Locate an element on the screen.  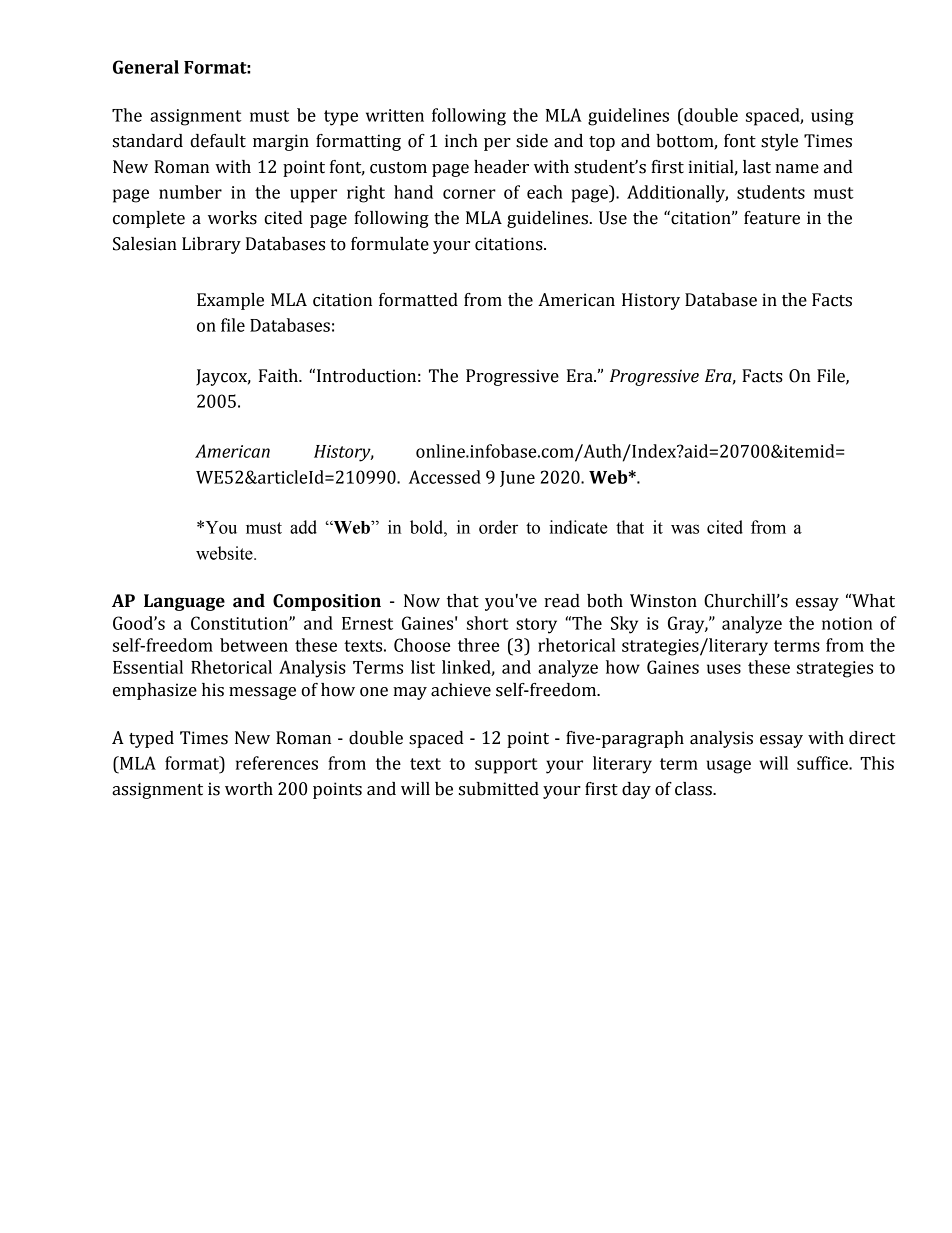
Language is located at coordinates (184, 602).
